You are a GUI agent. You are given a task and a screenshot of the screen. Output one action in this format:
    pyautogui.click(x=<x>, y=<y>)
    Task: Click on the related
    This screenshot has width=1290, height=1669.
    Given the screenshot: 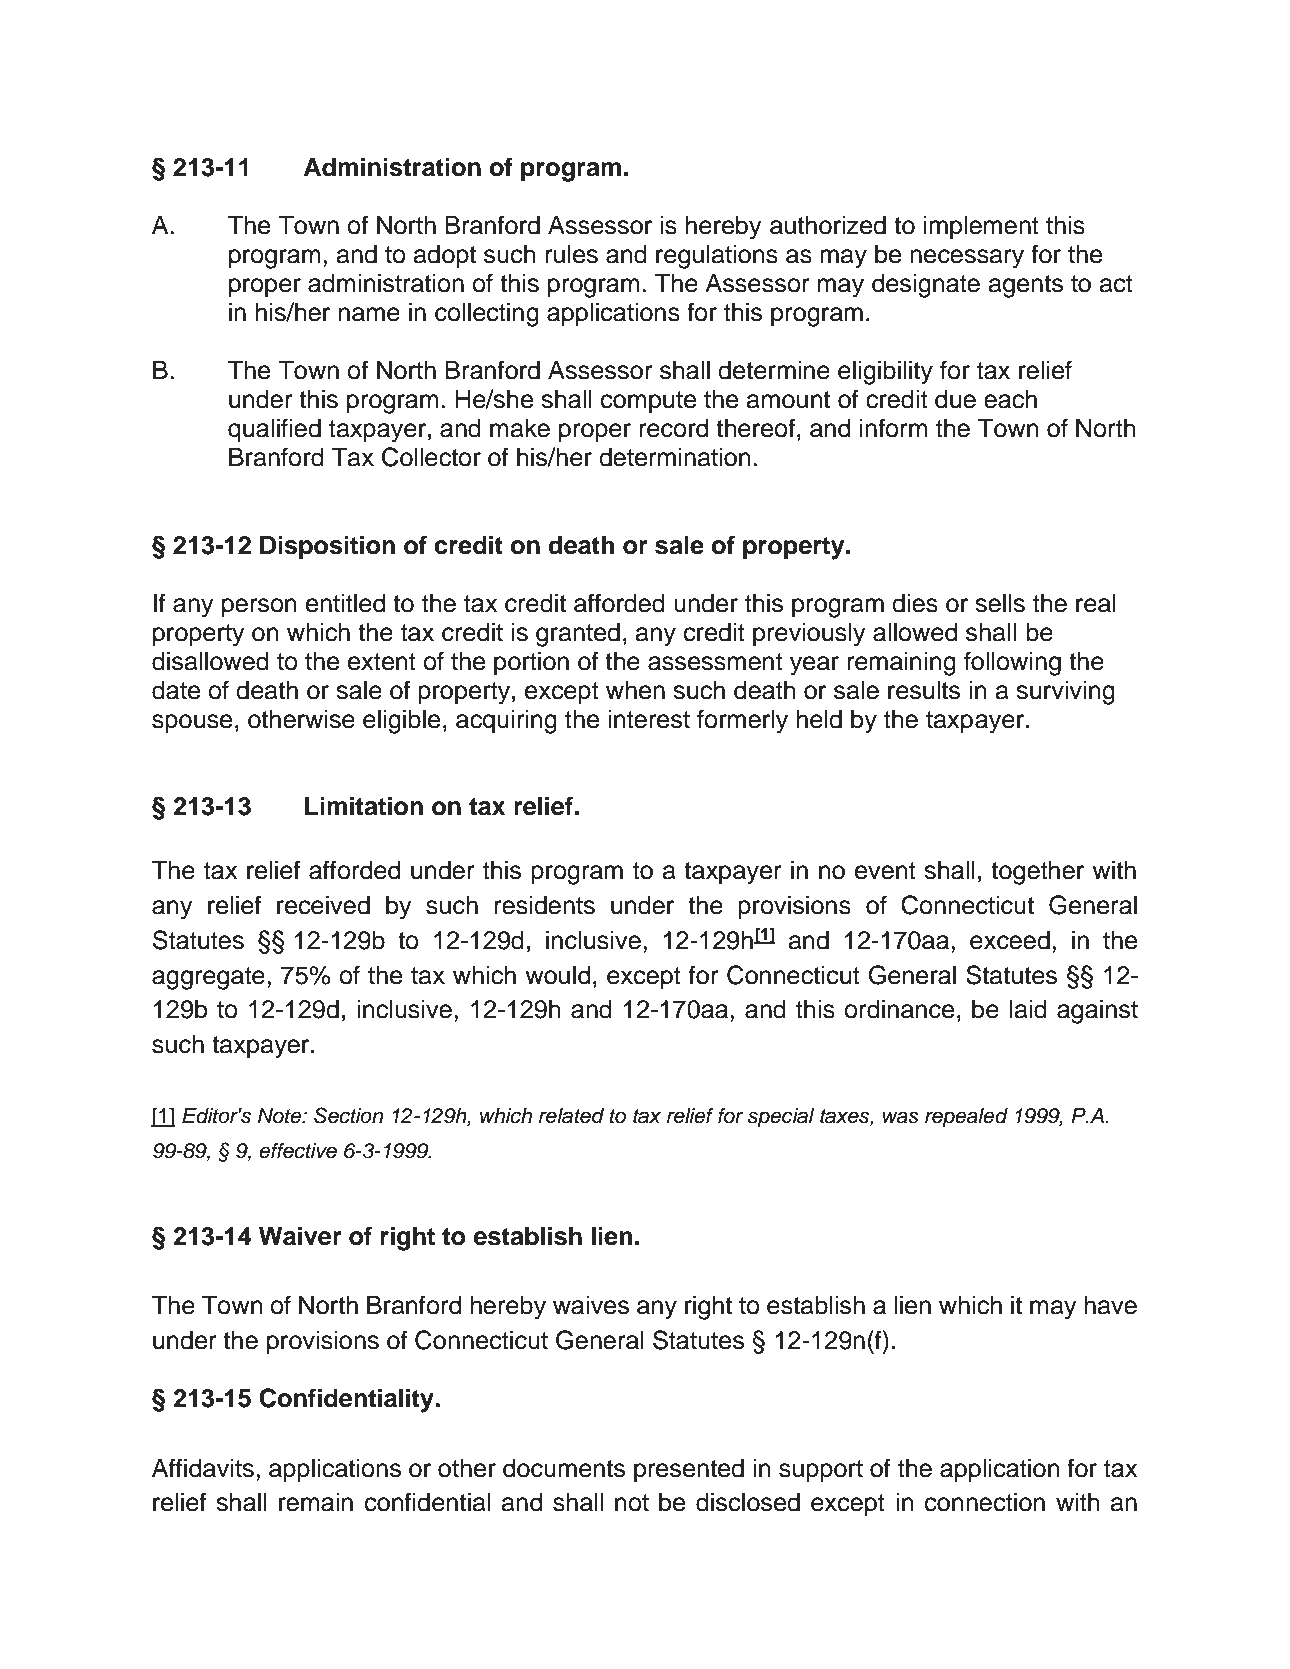 What is the action you would take?
    pyautogui.click(x=571, y=1116)
